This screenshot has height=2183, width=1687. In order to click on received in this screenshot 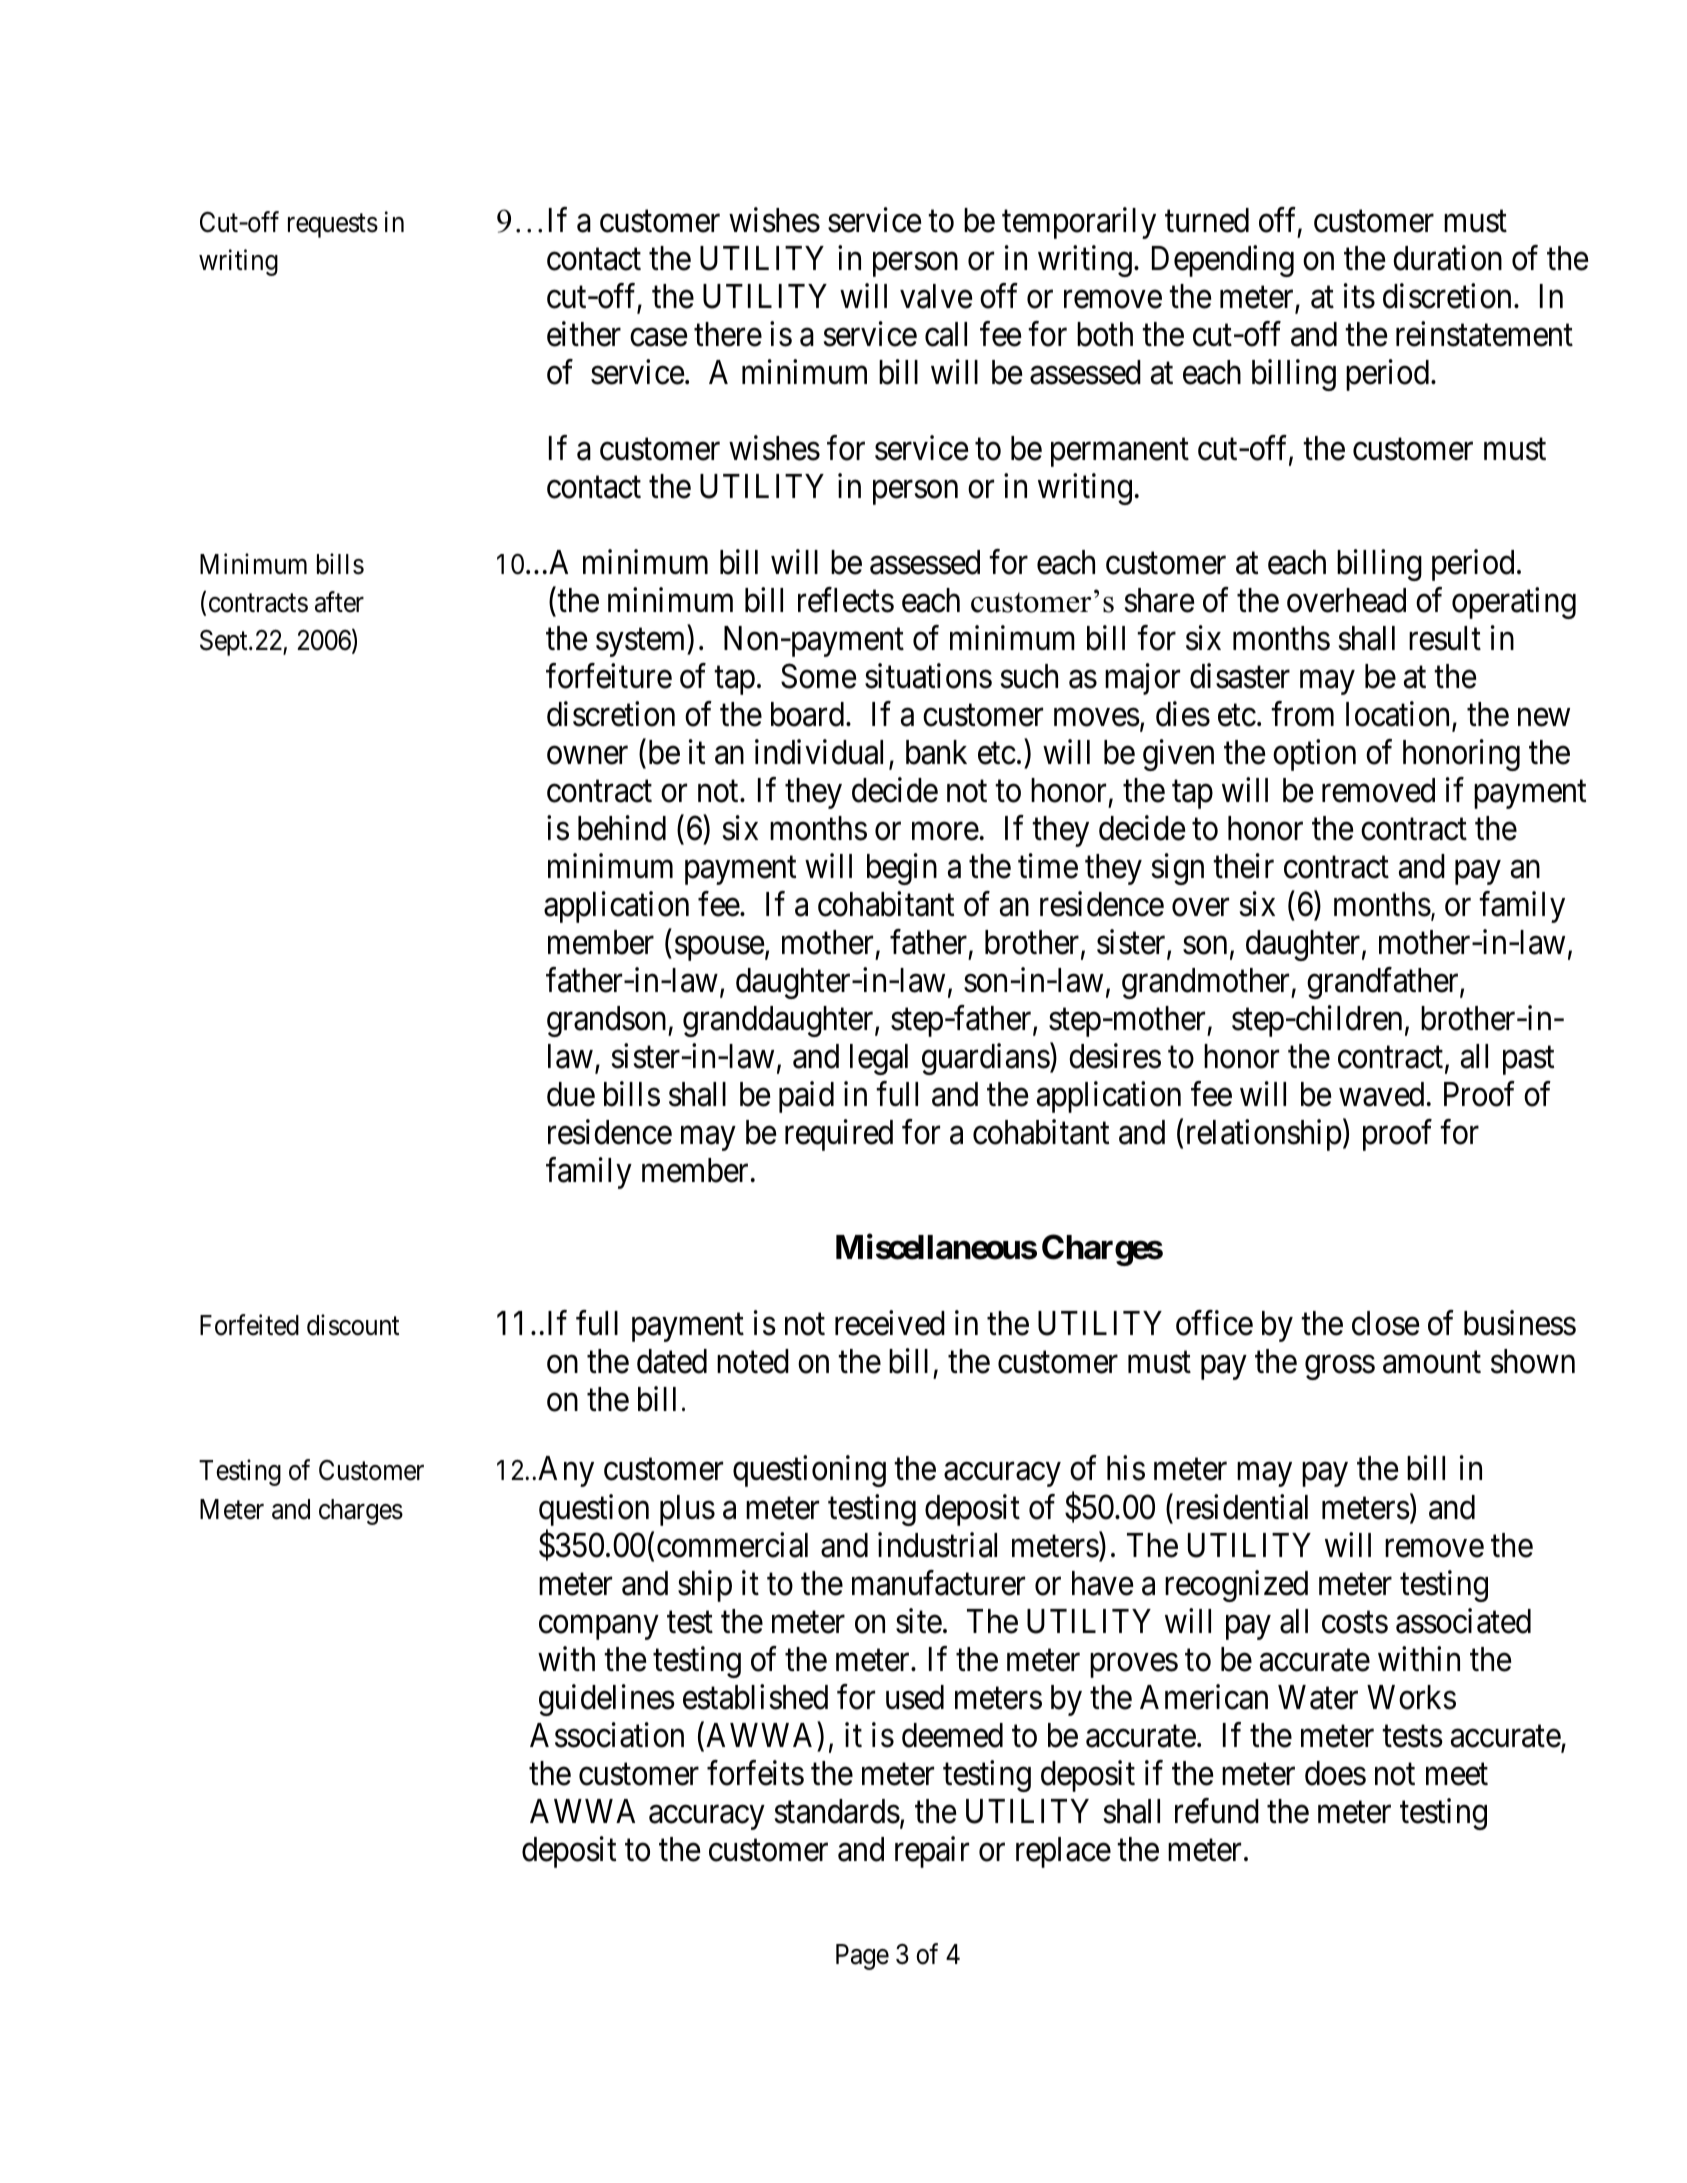, I will do `click(890, 1323)`.
